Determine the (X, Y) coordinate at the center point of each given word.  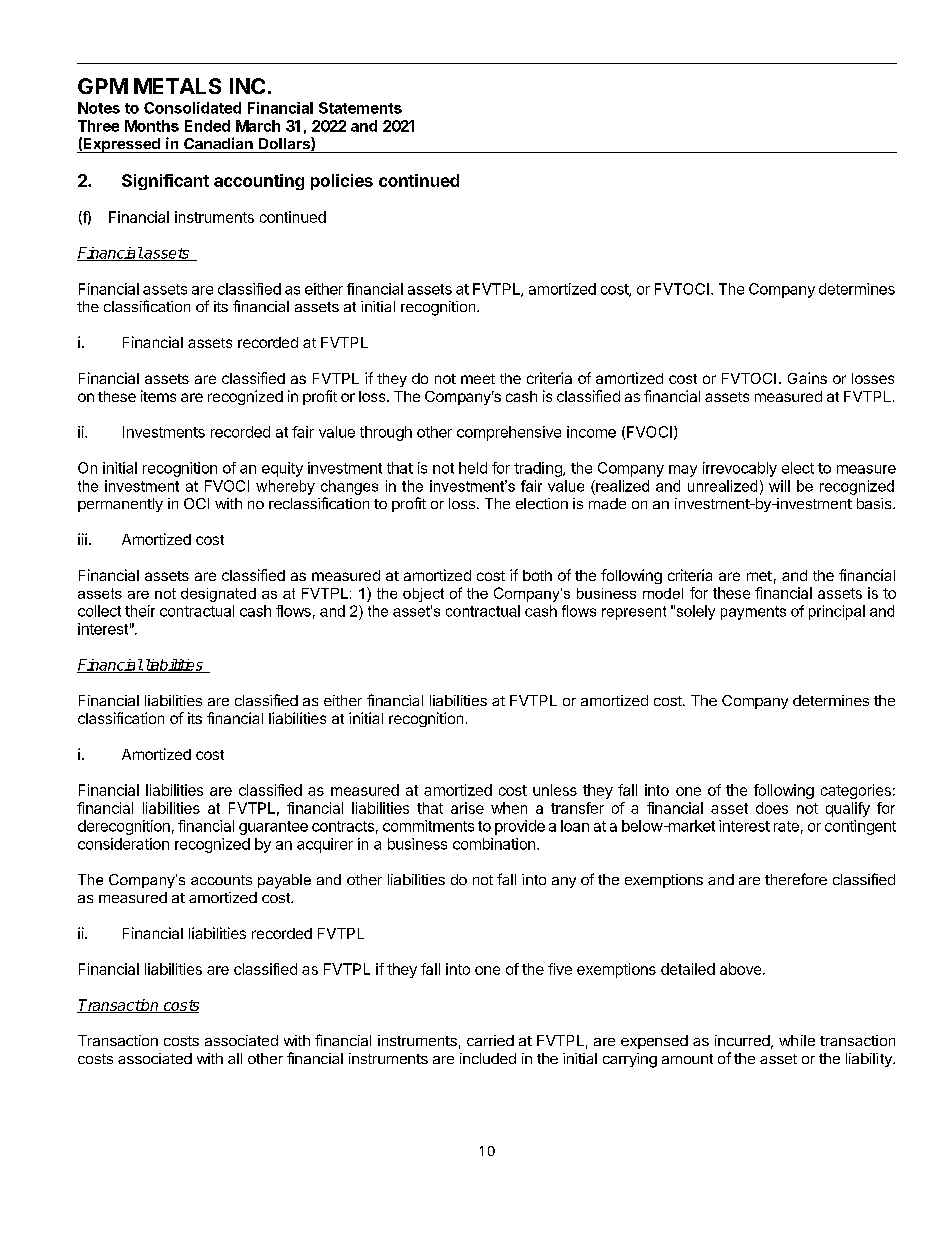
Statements (360, 108)
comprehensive (509, 433)
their (140, 611)
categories (856, 791)
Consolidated (192, 108)
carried (490, 1040)
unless (555, 790)
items (158, 396)
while (797, 1040)
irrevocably (740, 469)
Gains (807, 378)
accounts (221, 880)
